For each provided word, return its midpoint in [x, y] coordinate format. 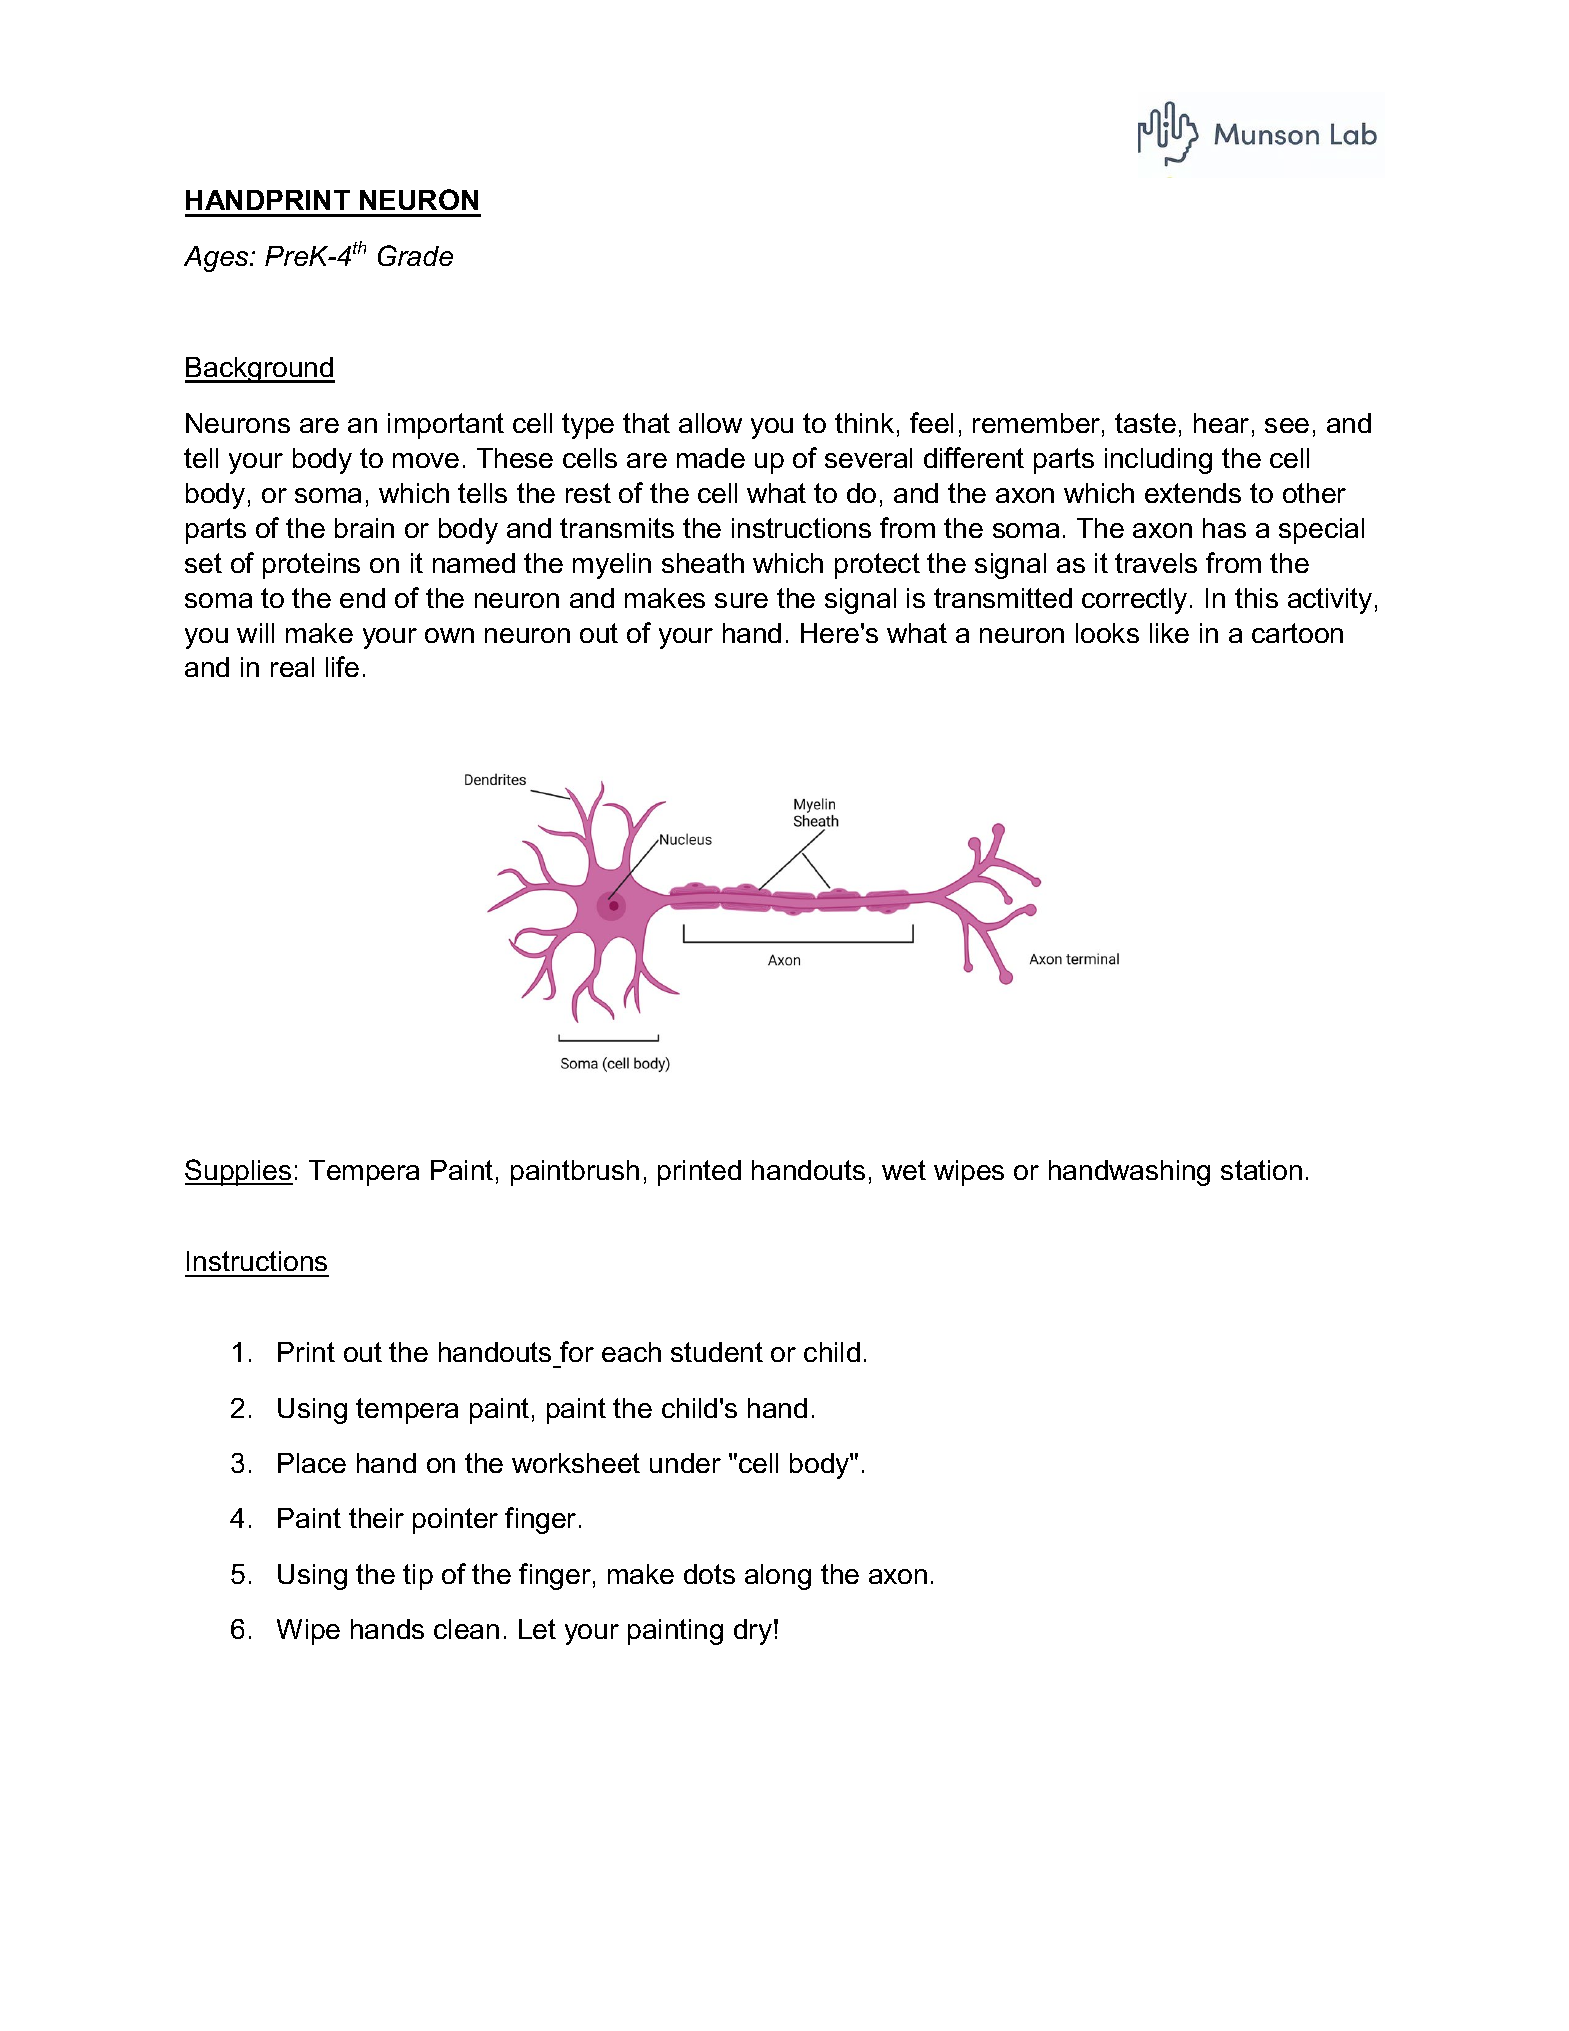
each [631, 1352]
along [778, 1577]
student [717, 1352]
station [1261, 1170]
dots [709, 1574]
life [342, 666]
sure [741, 600]
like [1169, 633]
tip [418, 1577]
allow [710, 423]
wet [904, 1170]
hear [1221, 423]
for [577, 1351]
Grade [415, 255]
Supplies [239, 1172]
